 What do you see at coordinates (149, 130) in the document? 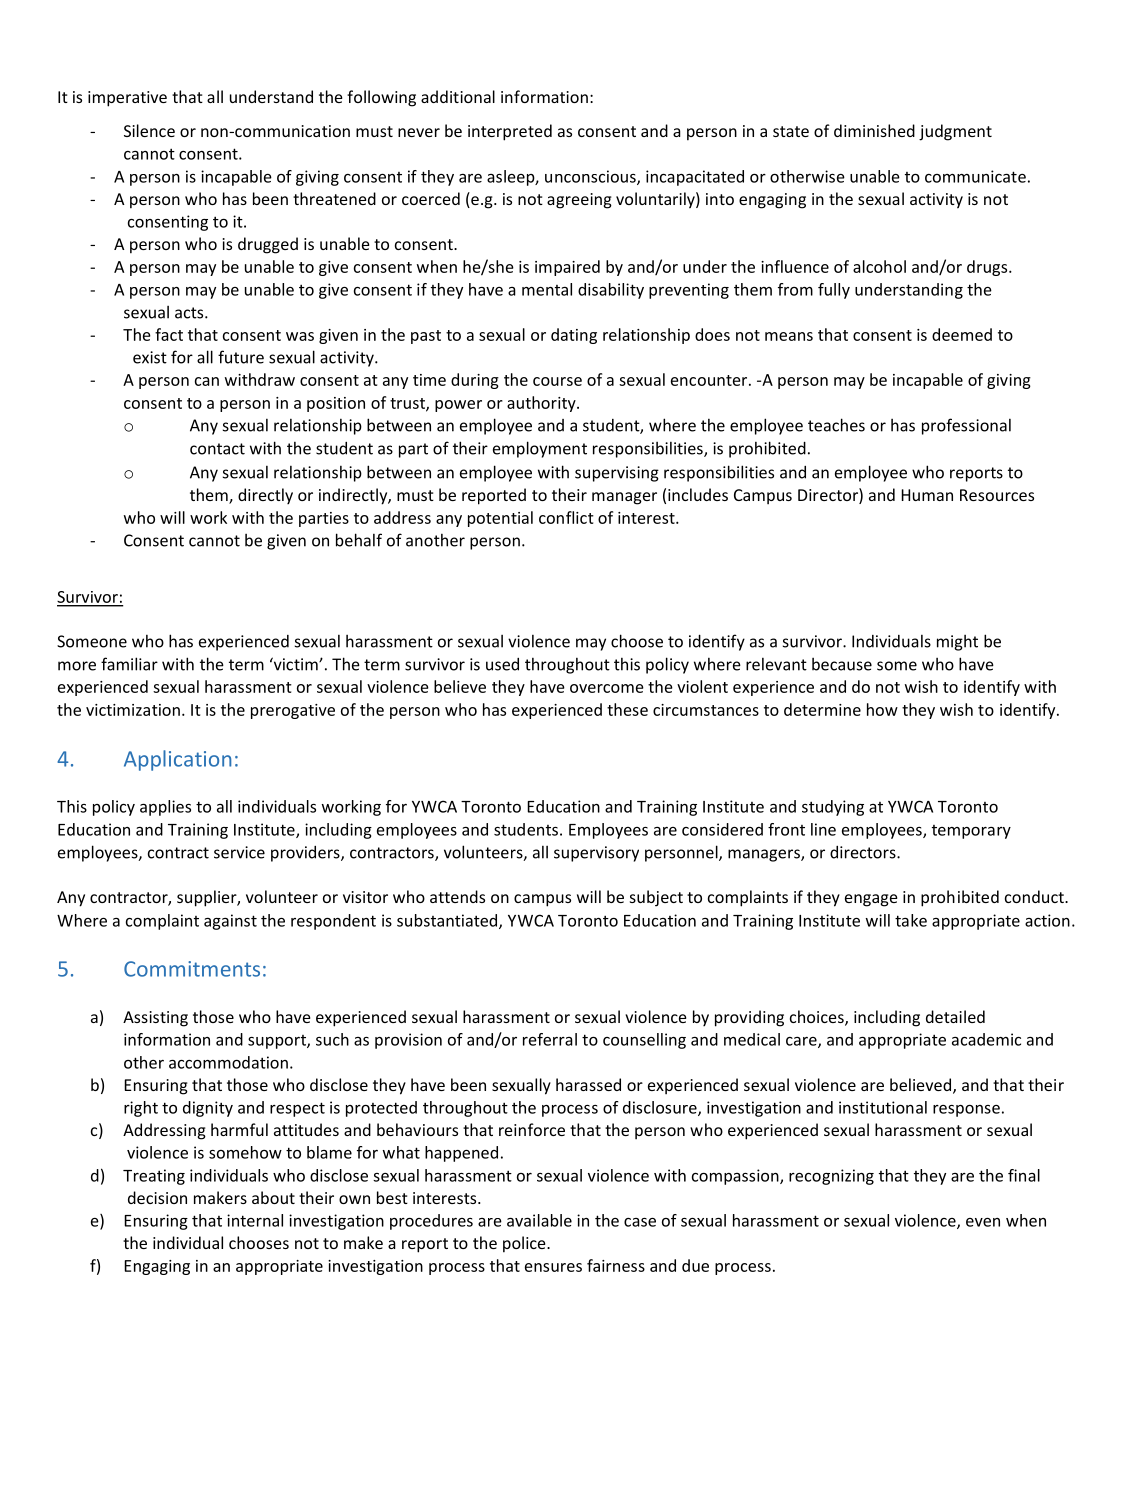
I see `Silence` at bounding box center [149, 130].
